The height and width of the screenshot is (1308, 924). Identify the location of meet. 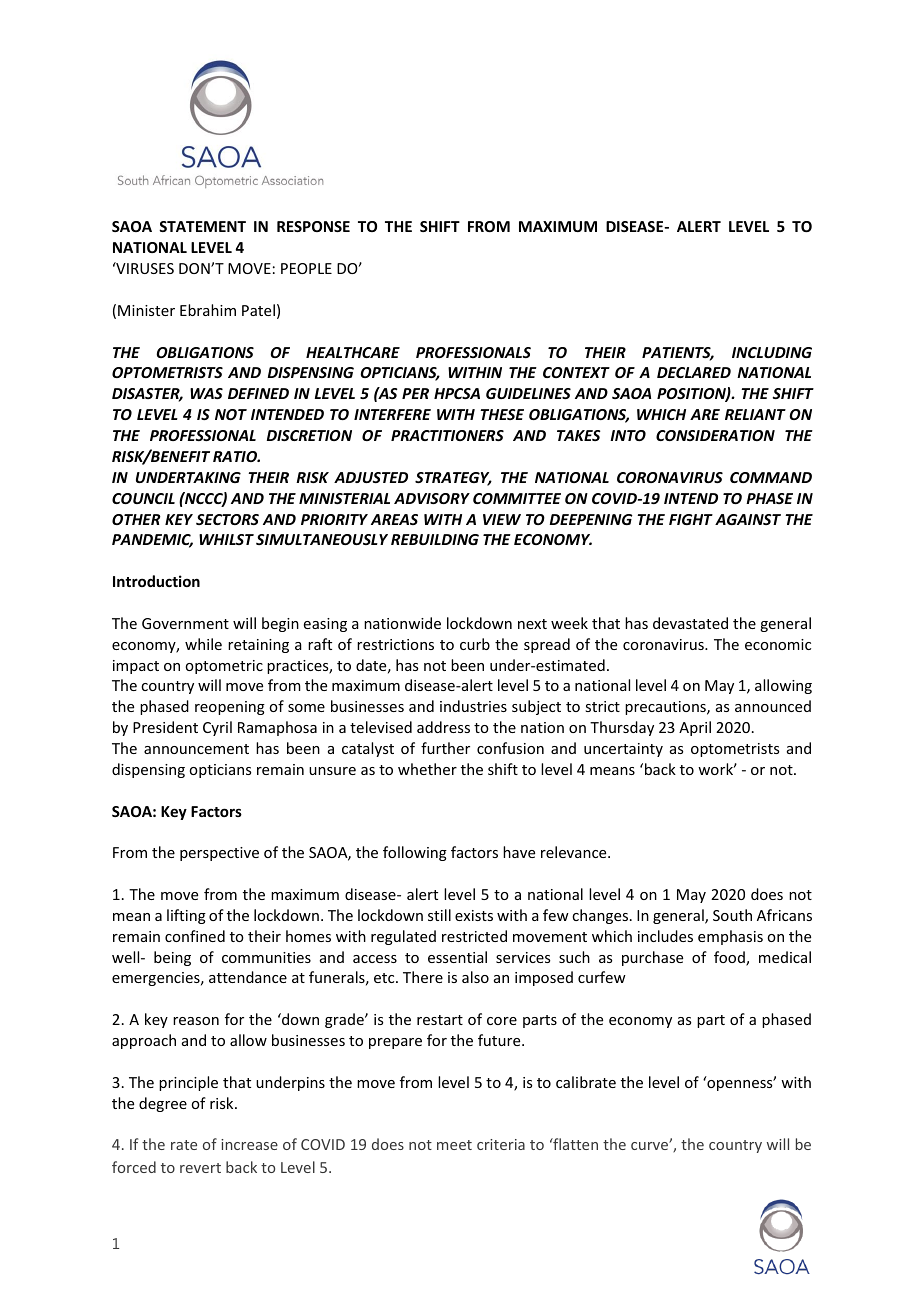
(454, 1145).
